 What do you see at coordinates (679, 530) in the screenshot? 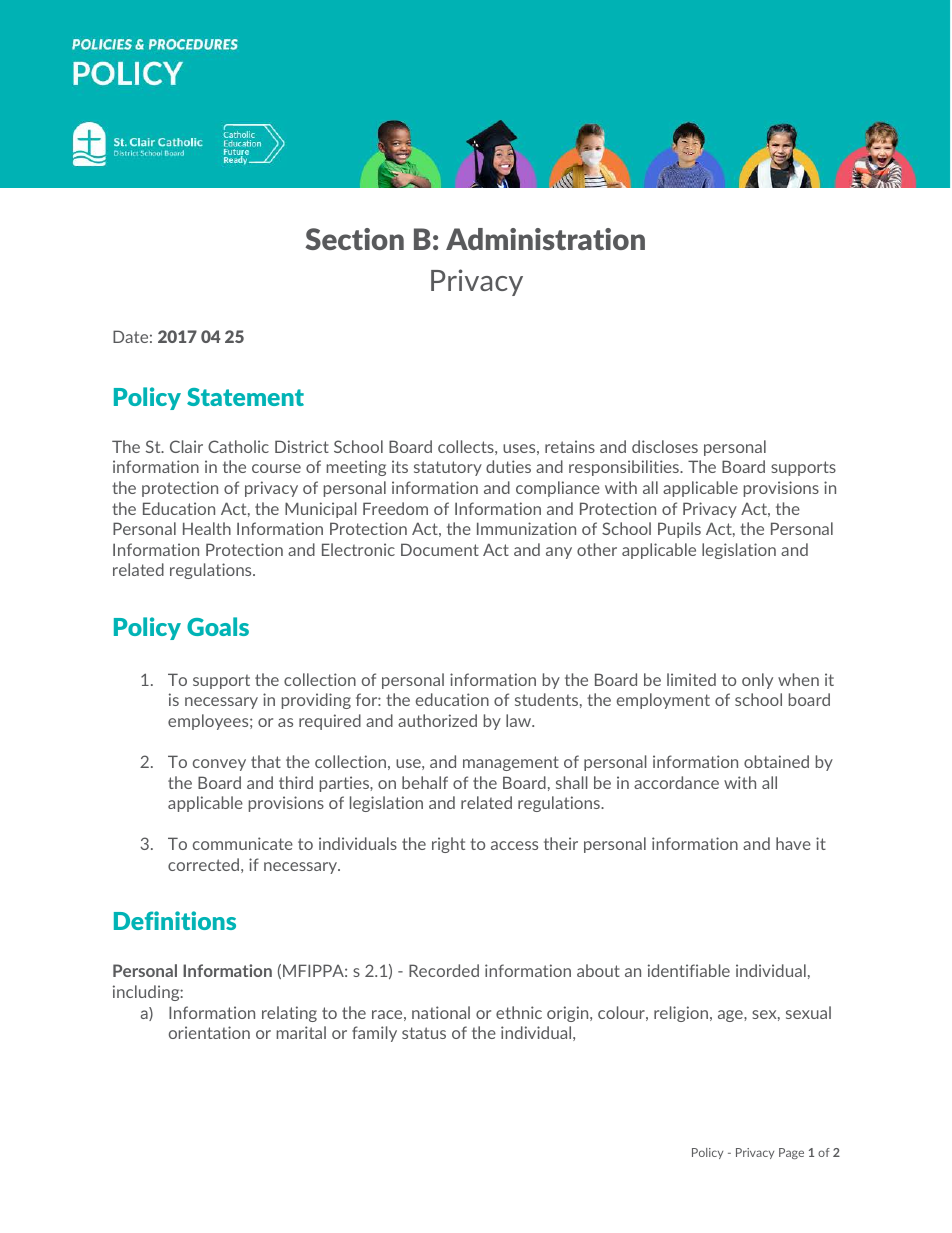
I see `Pupils` at bounding box center [679, 530].
